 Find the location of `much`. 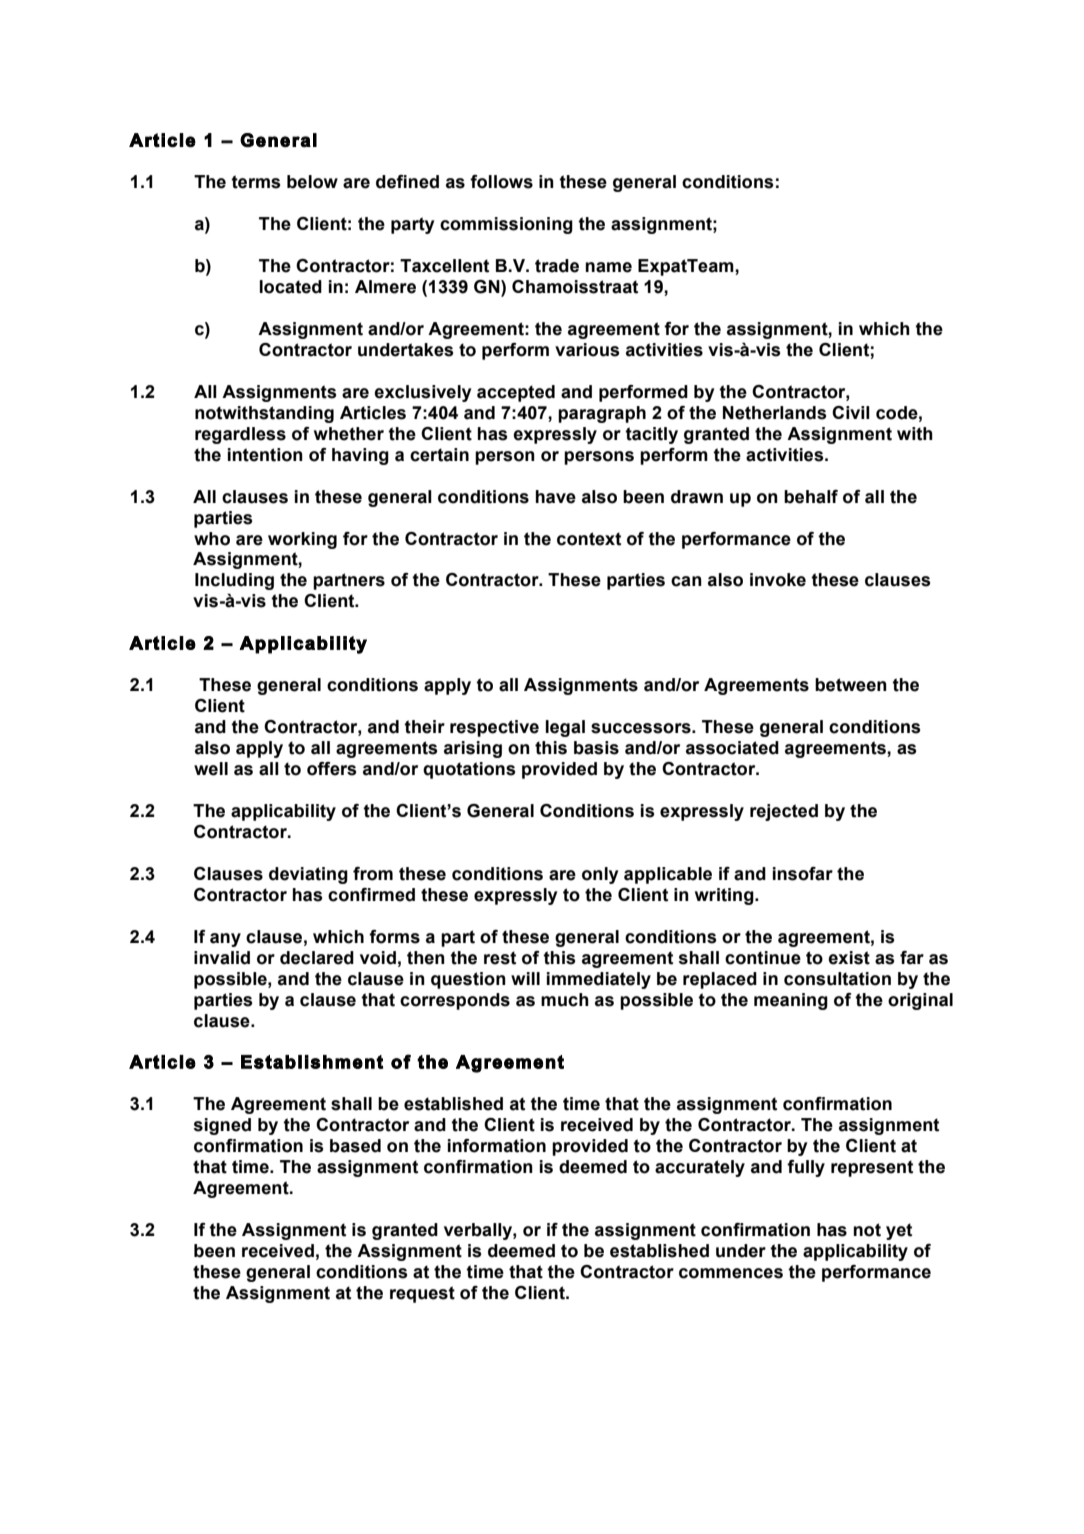

much is located at coordinates (565, 1000).
